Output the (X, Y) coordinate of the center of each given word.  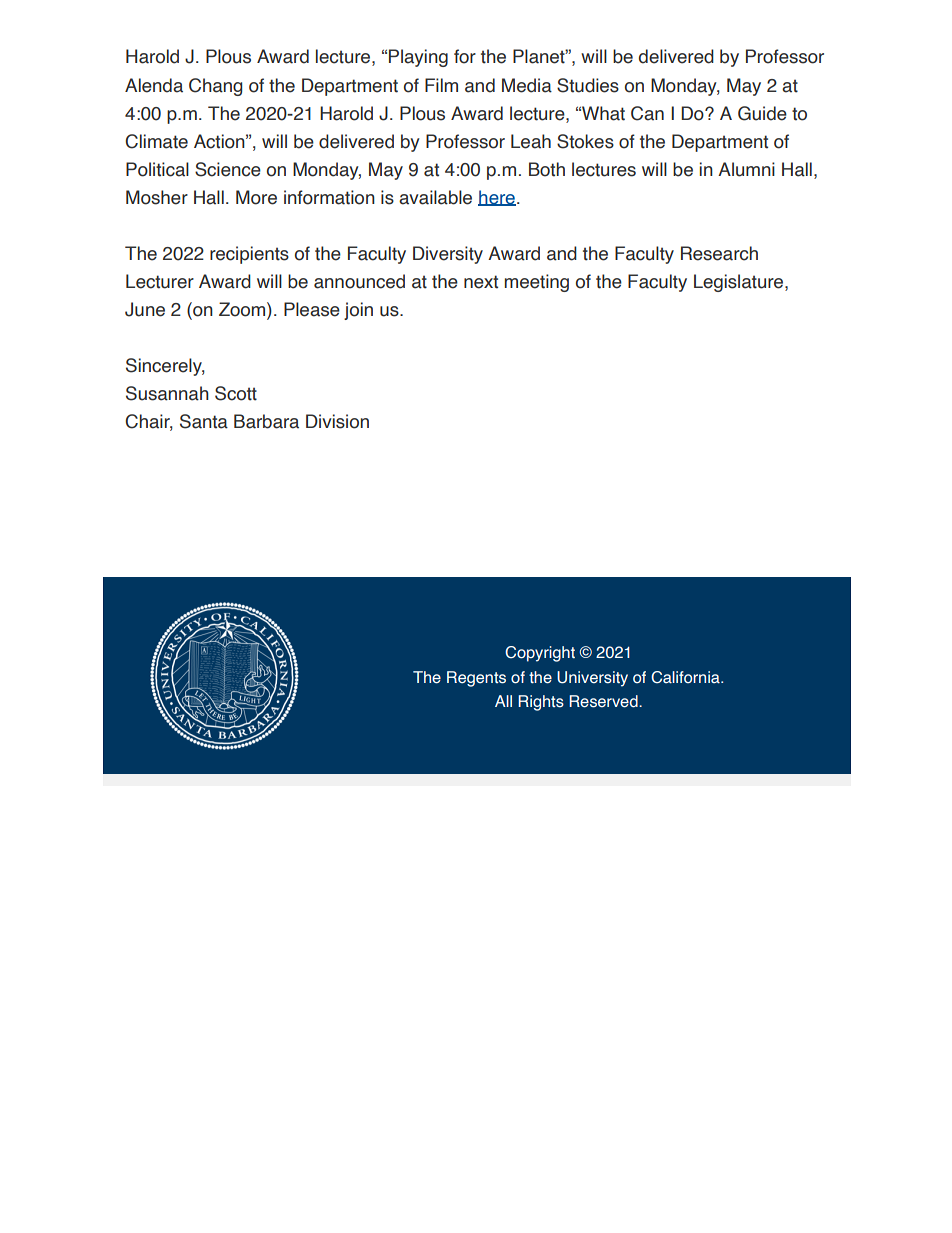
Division (337, 421)
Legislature (740, 283)
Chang (215, 87)
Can (647, 113)
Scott (236, 393)
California (686, 677)
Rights (541, 703)
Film (441, 85)
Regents (476, 679)
